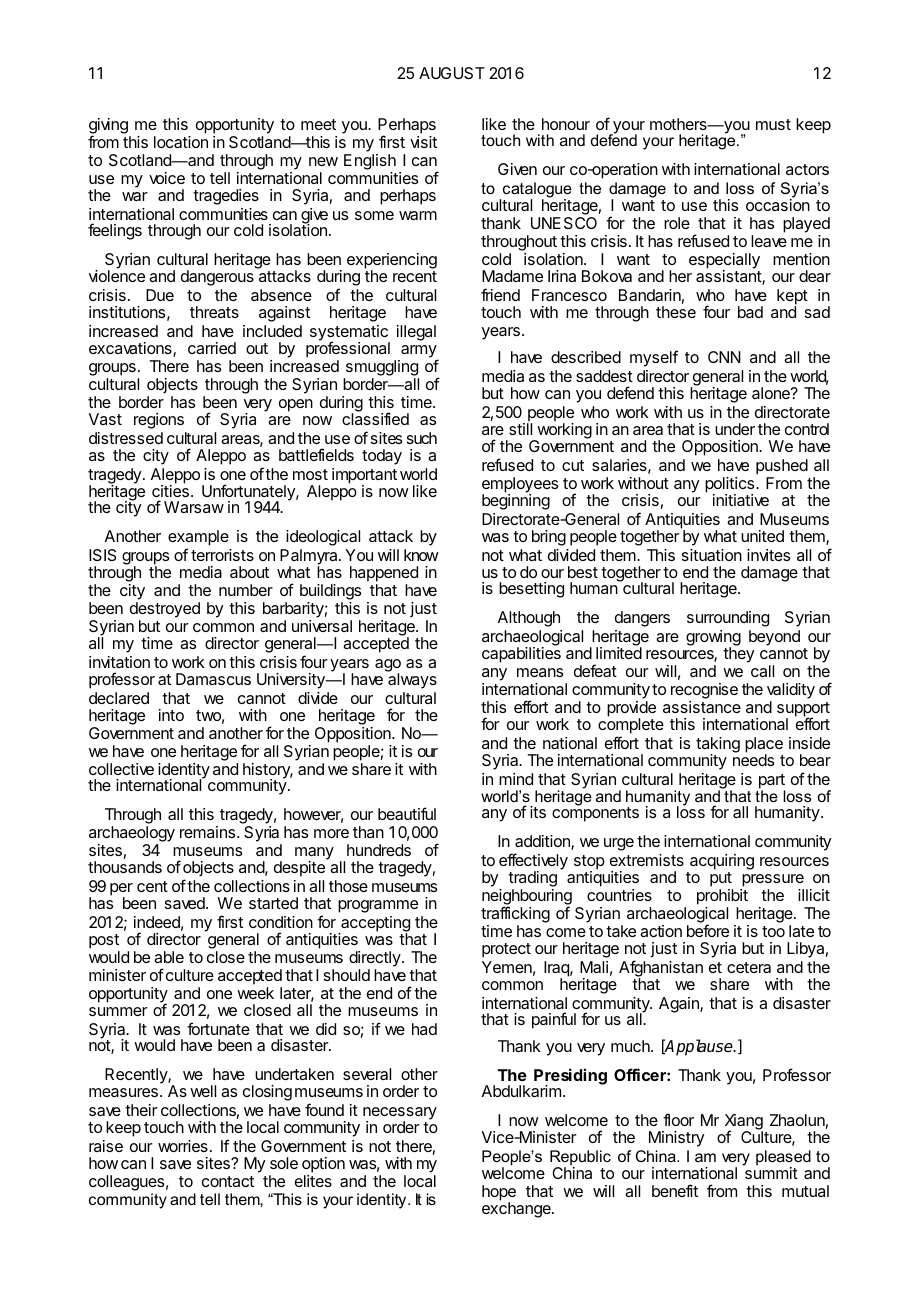 This screenshot has width=924, height=1308. What do you see at coordinates (506, 950) in the screenshot?
I see `protect` at bounding box center [506, 950].
